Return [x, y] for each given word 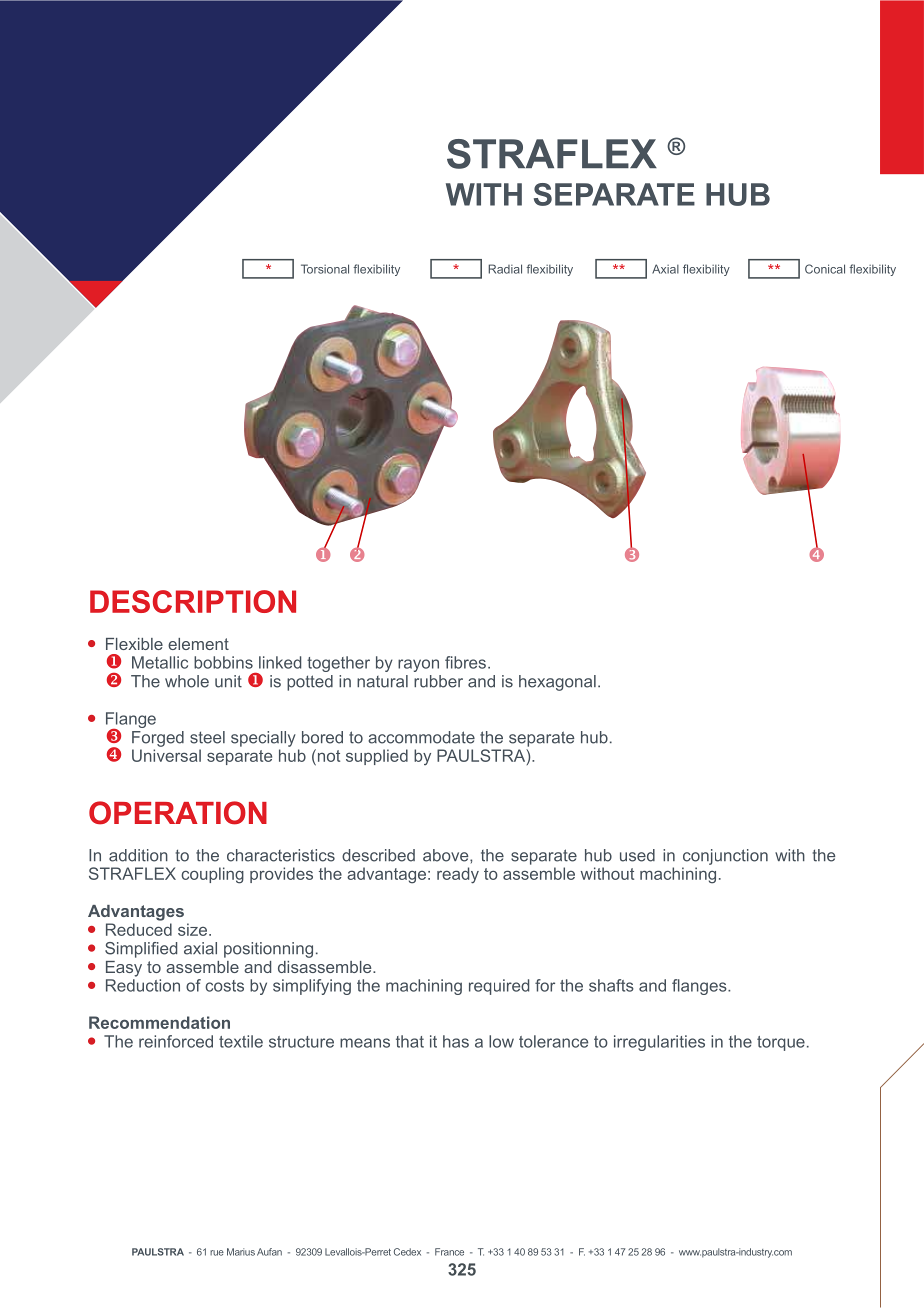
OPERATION [178, 813]
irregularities [659, 1043]
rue [217, 1253]
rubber [438, 681]
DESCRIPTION [193, 601]
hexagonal [557, 683]
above [447, 855]
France [449, 1252]
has [456, 1041]
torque [781, 1043]
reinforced [176, 1041]
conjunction [725, 857]
